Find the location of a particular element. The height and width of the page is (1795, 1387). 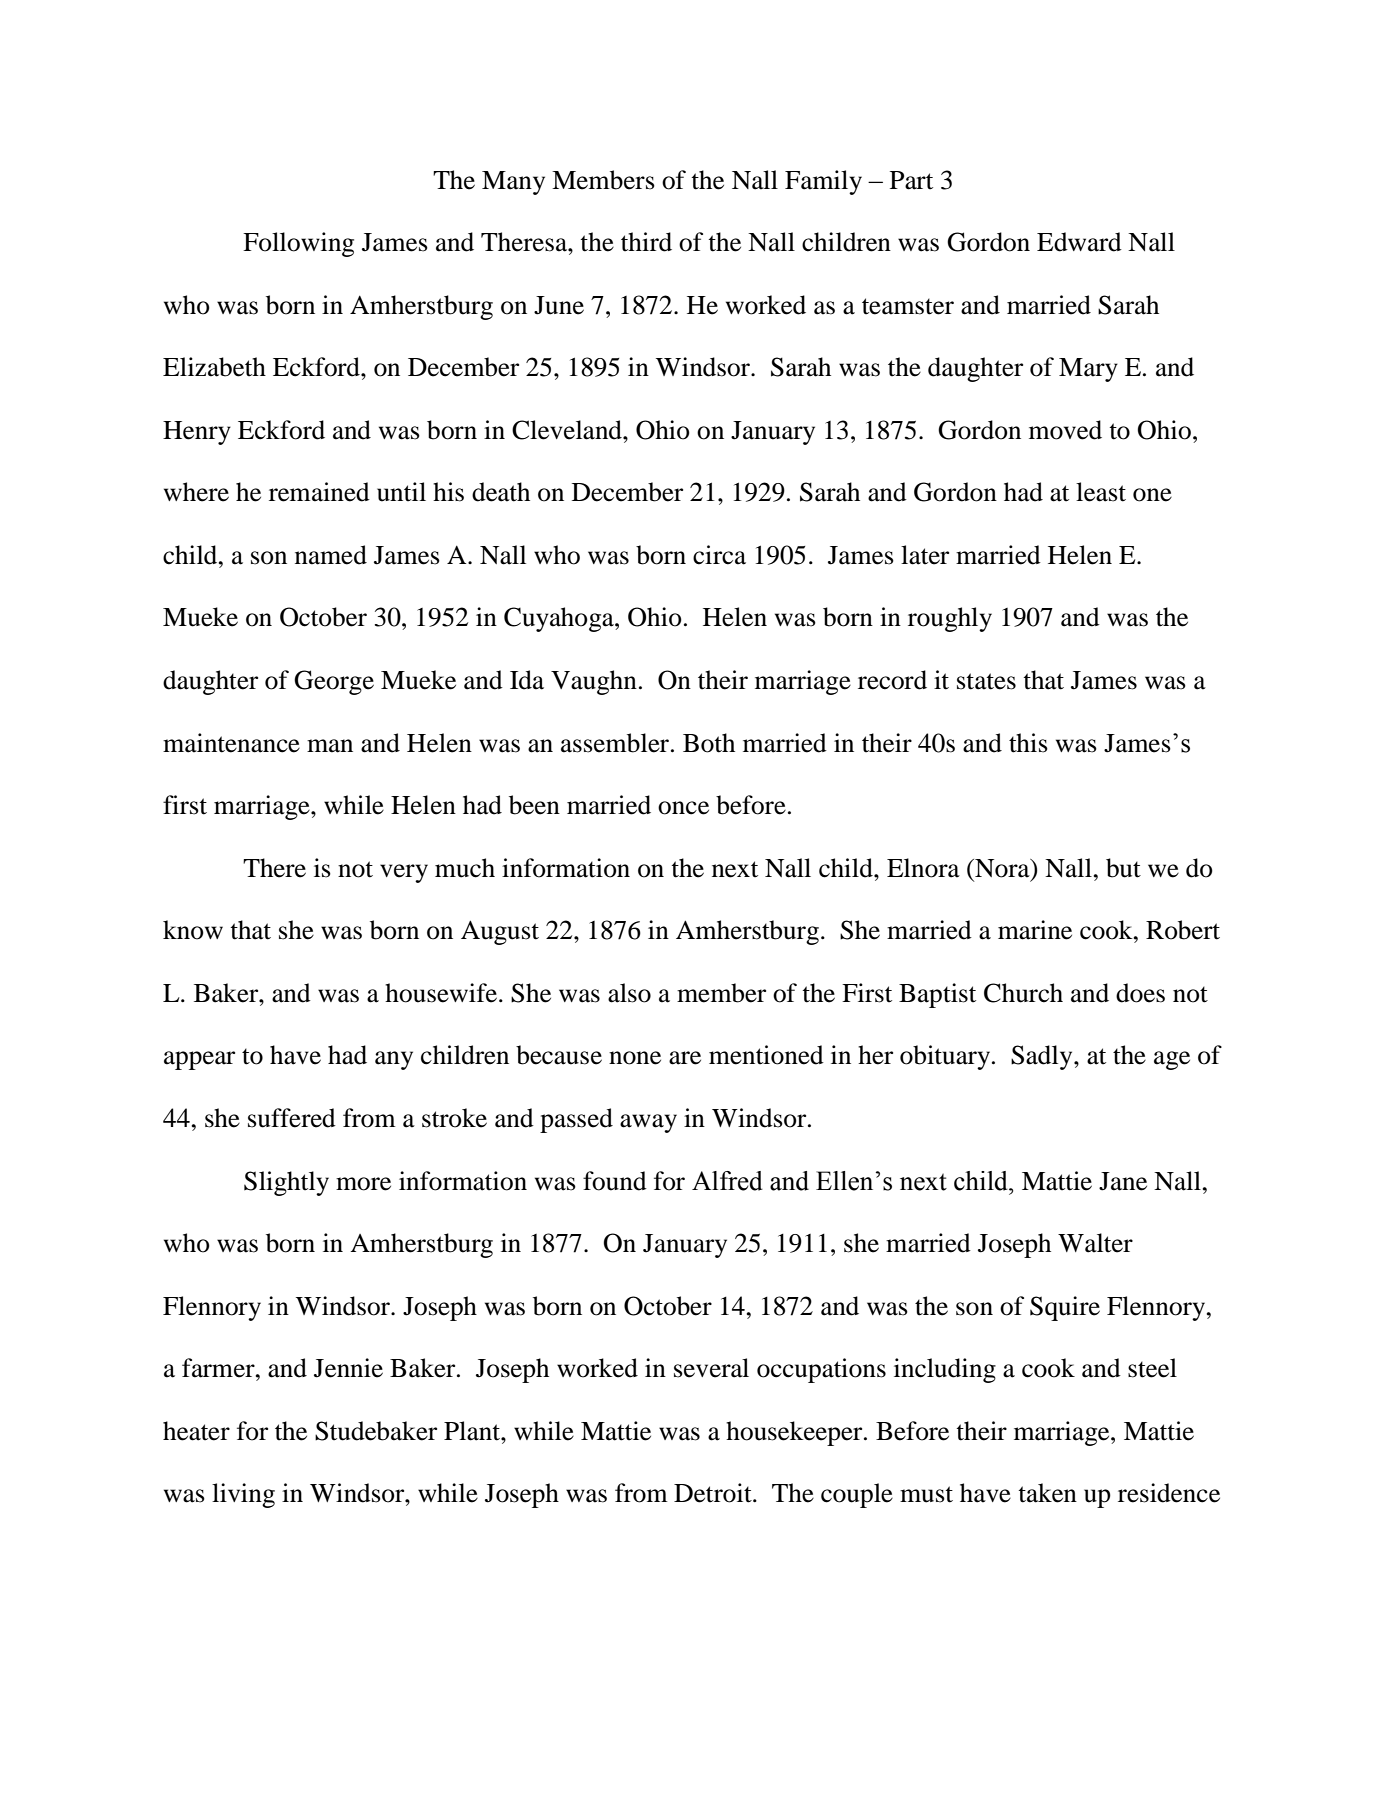

third is located at coordinates (646, 242).
